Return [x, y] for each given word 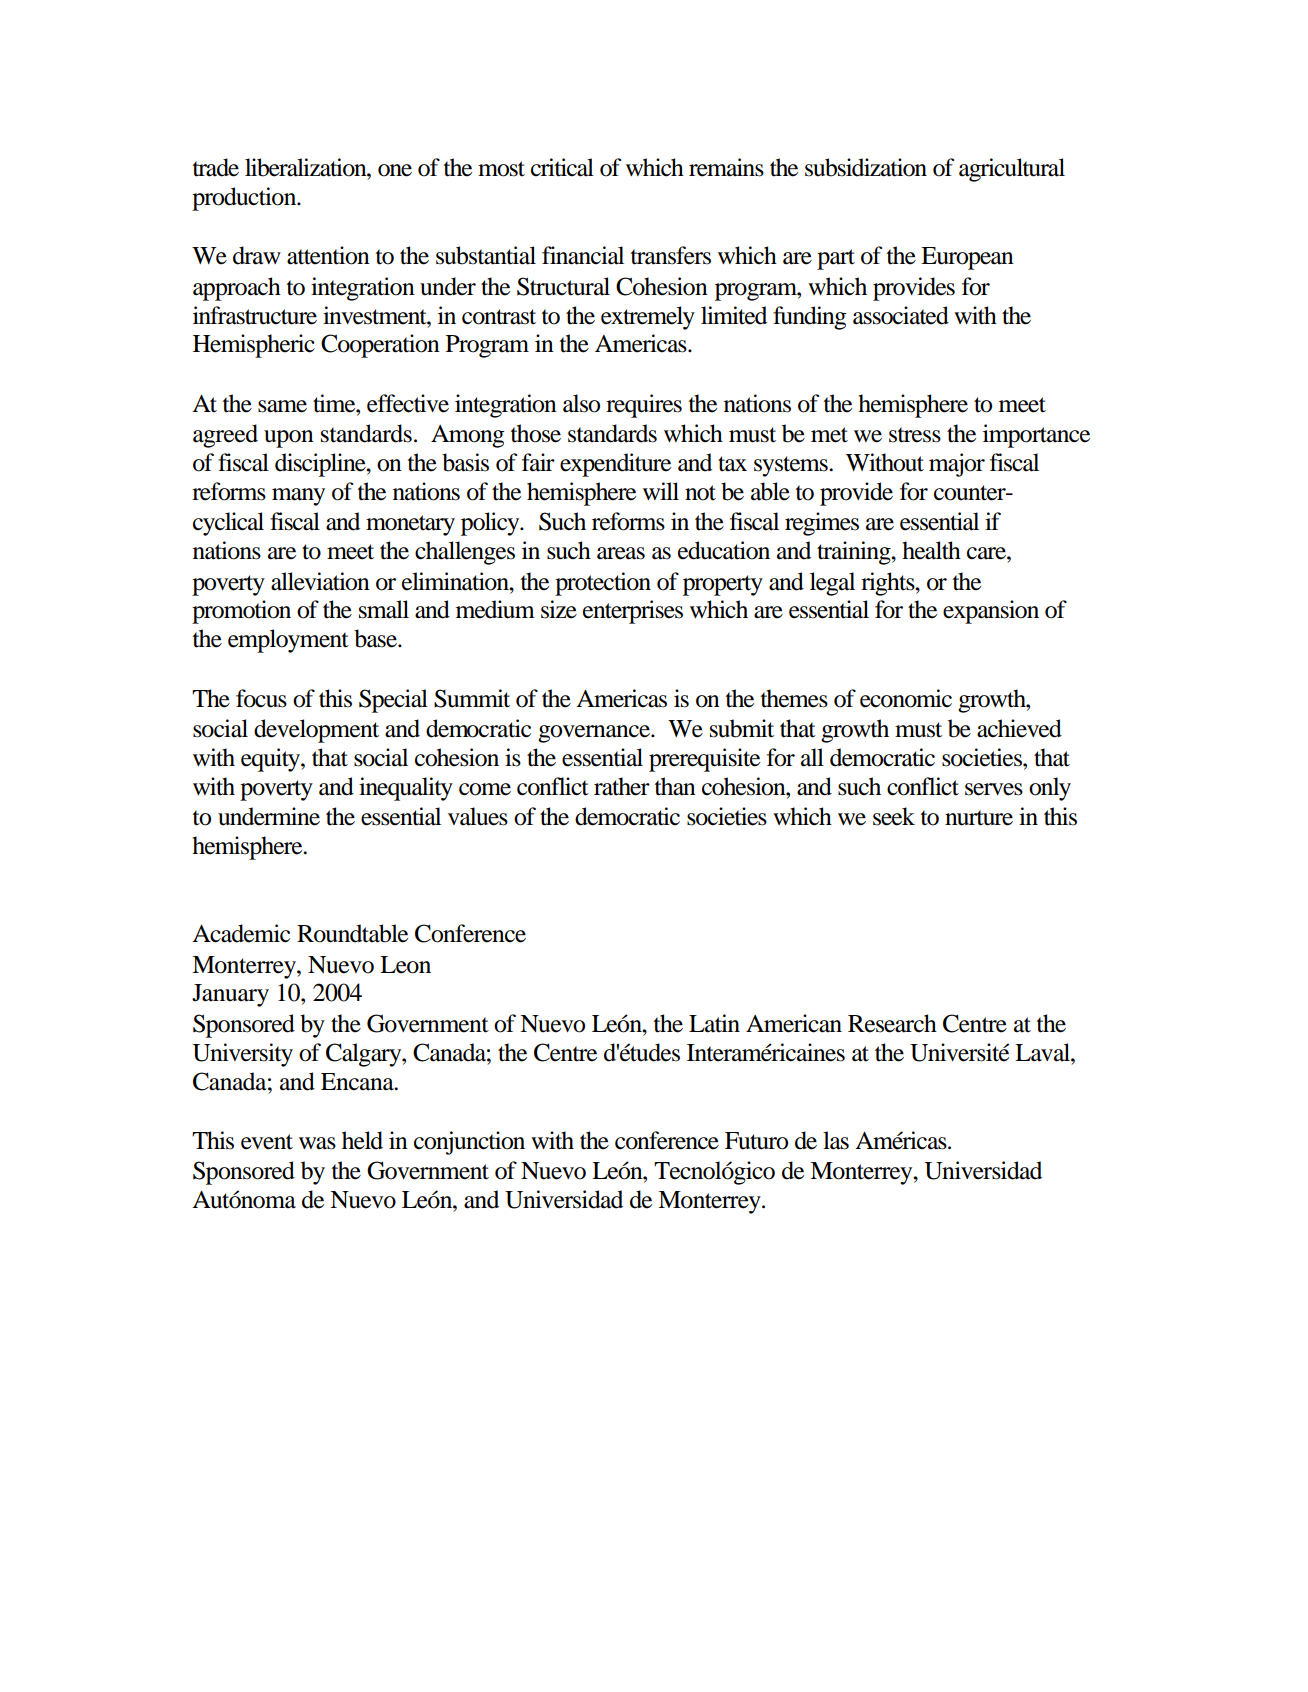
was [317, 1143]
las [836, 1140]
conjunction [469, 1143]
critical [562, 167]
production [245, 199]
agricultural [1012, 170]
